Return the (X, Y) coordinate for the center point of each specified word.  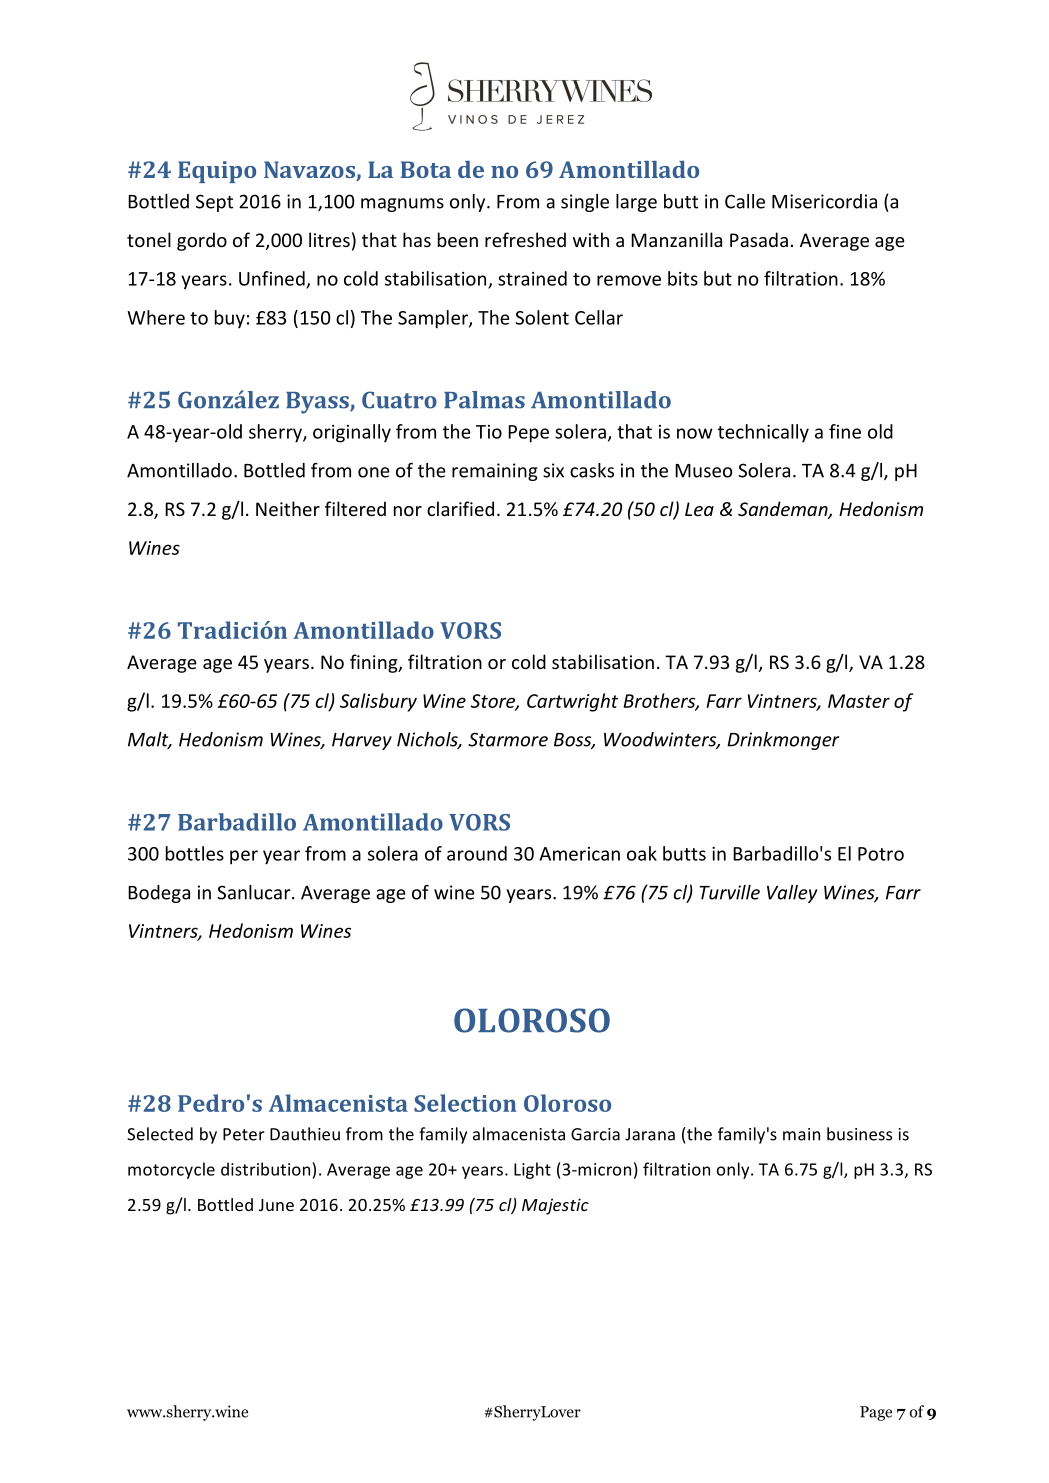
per (244, 857)
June (276, 1205)
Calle (745, 201)
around (477, 853)
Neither (288, 508)
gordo (202, 241)
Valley (792, 894)
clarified (460, 508)
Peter (244, 1134)
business (859, 1134)
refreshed (525, 239)
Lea (699, 509)
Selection (465, 1103)
